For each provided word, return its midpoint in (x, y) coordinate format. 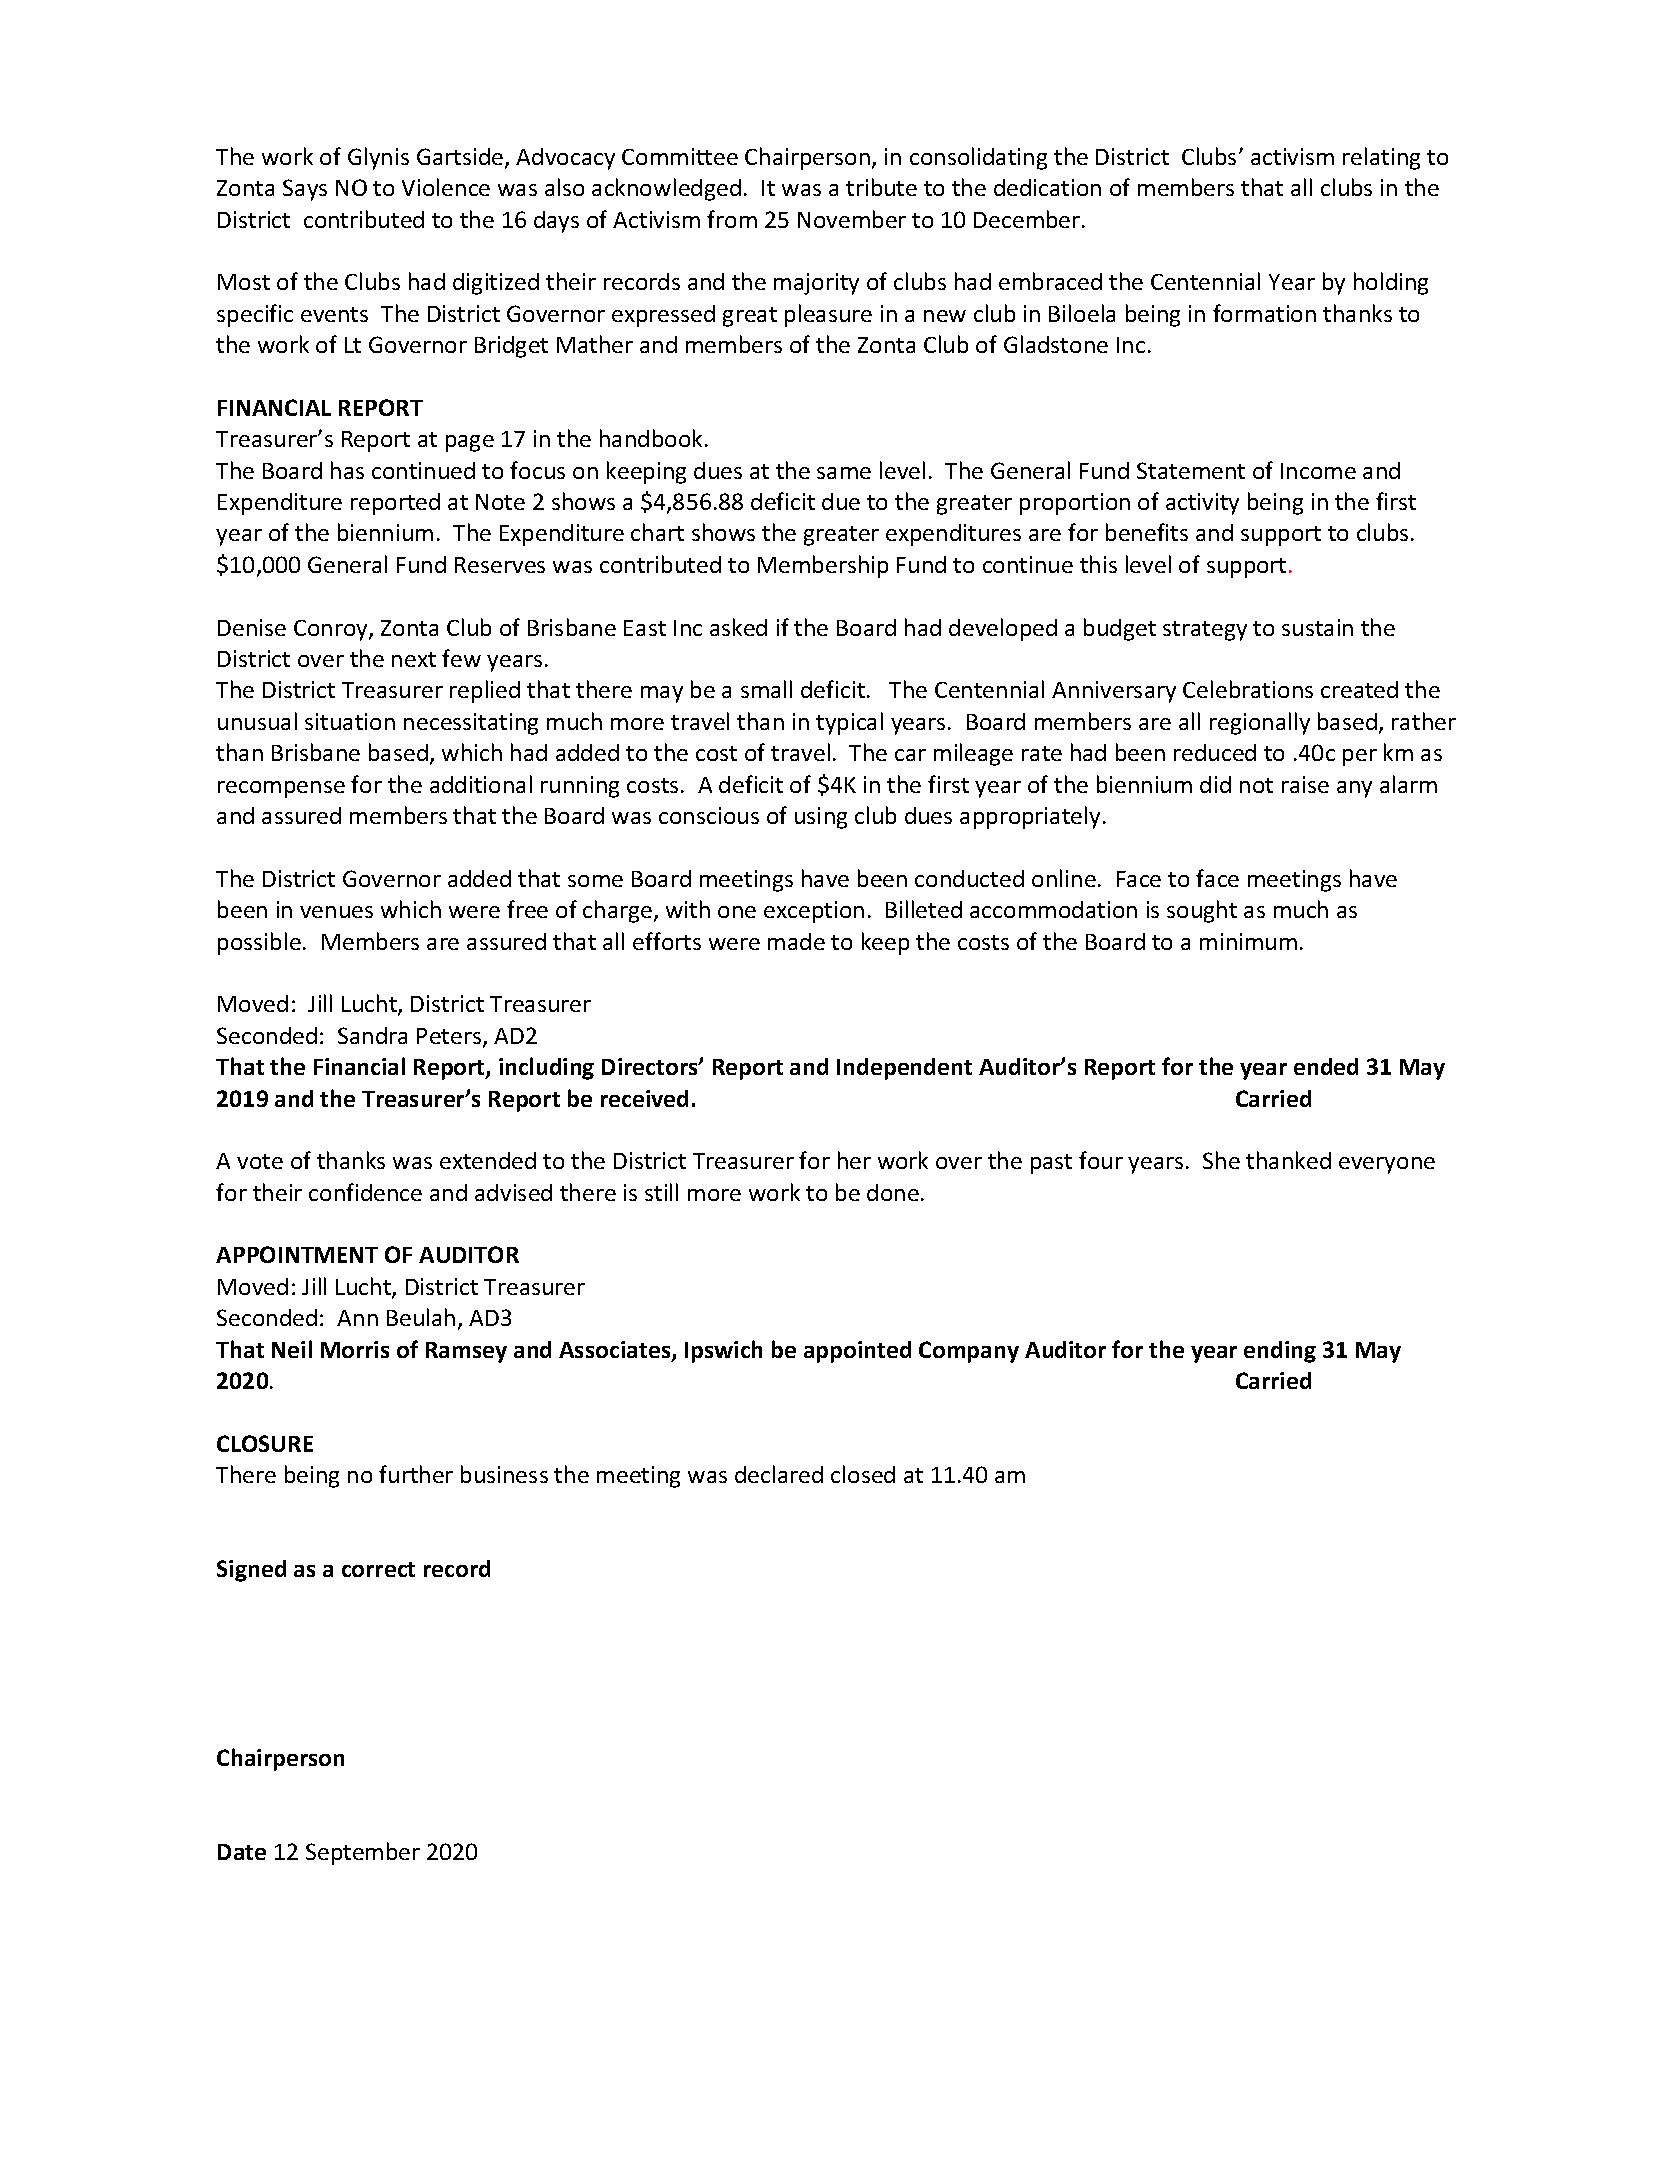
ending (1280, 1352)
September (363, 1853)
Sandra (372, 1035)
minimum (1248, 941)
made (796, 941)
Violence (446, 187)
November (852, 219)
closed (863, 1474)
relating (1381, 158)
